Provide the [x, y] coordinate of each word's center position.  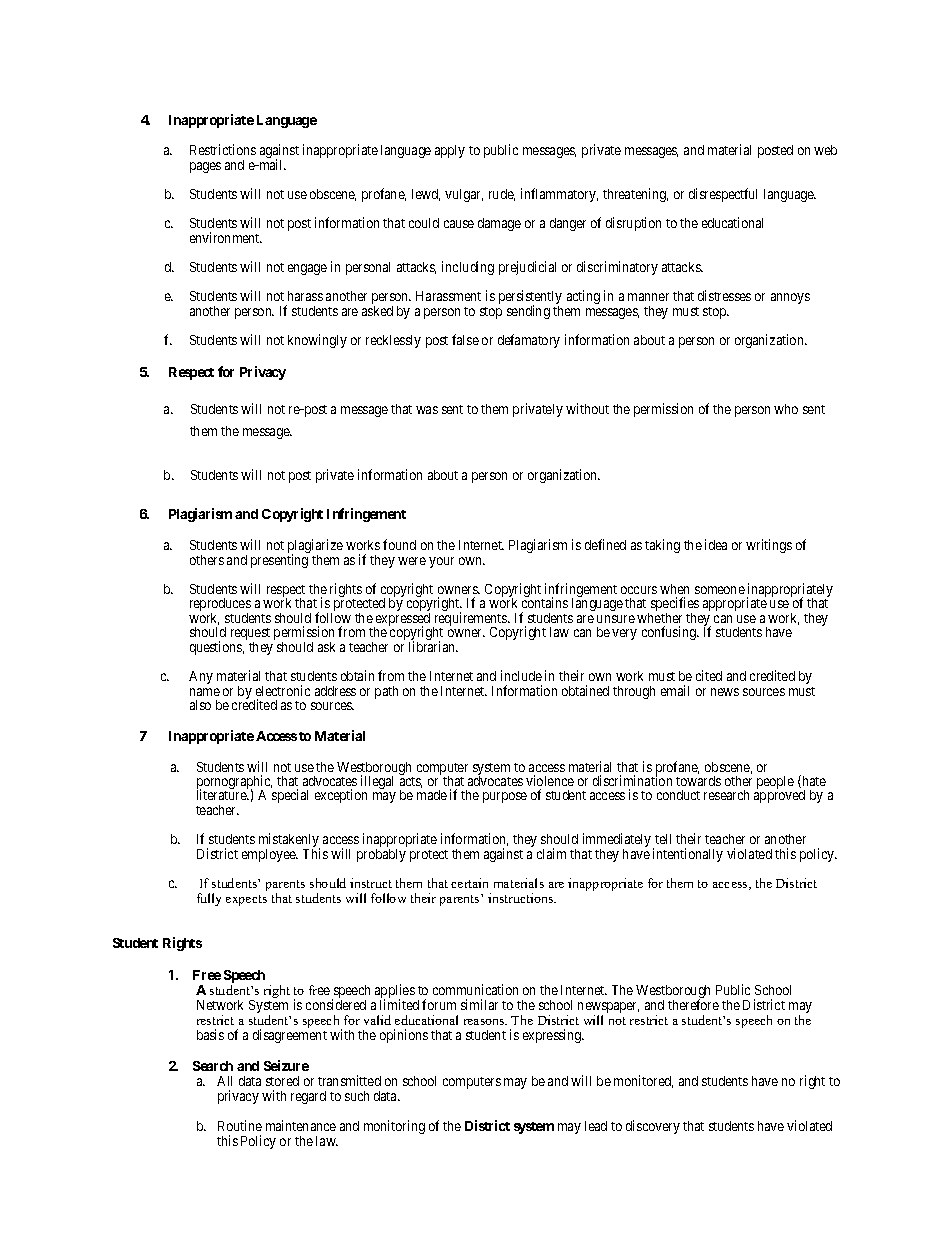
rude [502, 195]
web [825, 150]
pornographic [234, 783]
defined [605, 544]
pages [205, 167]
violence [550, 780]
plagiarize [315, 547]
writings [769, 546]
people [775, 782]
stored [282, 1081]
